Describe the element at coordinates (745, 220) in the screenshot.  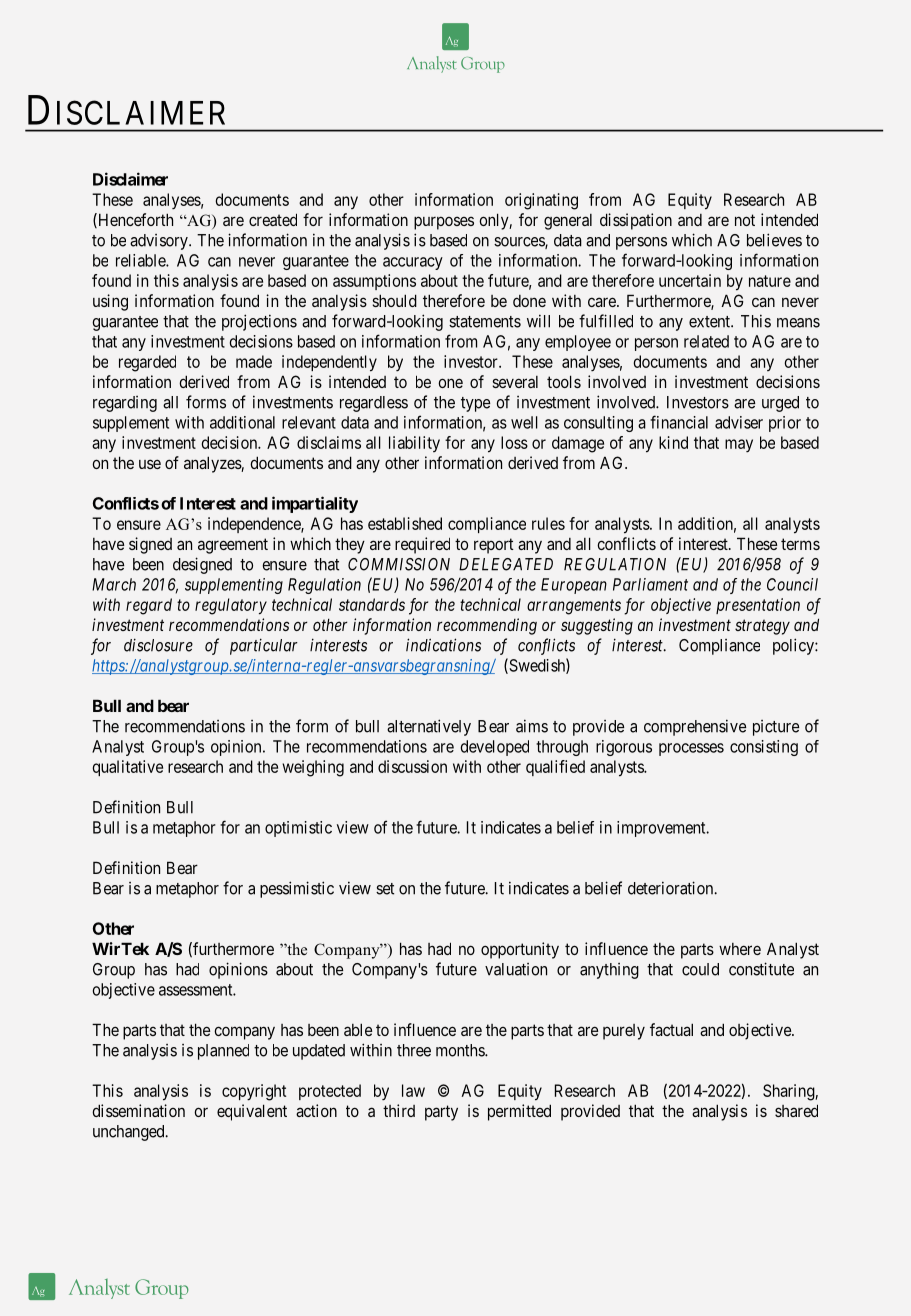
I see `not` at that location.
